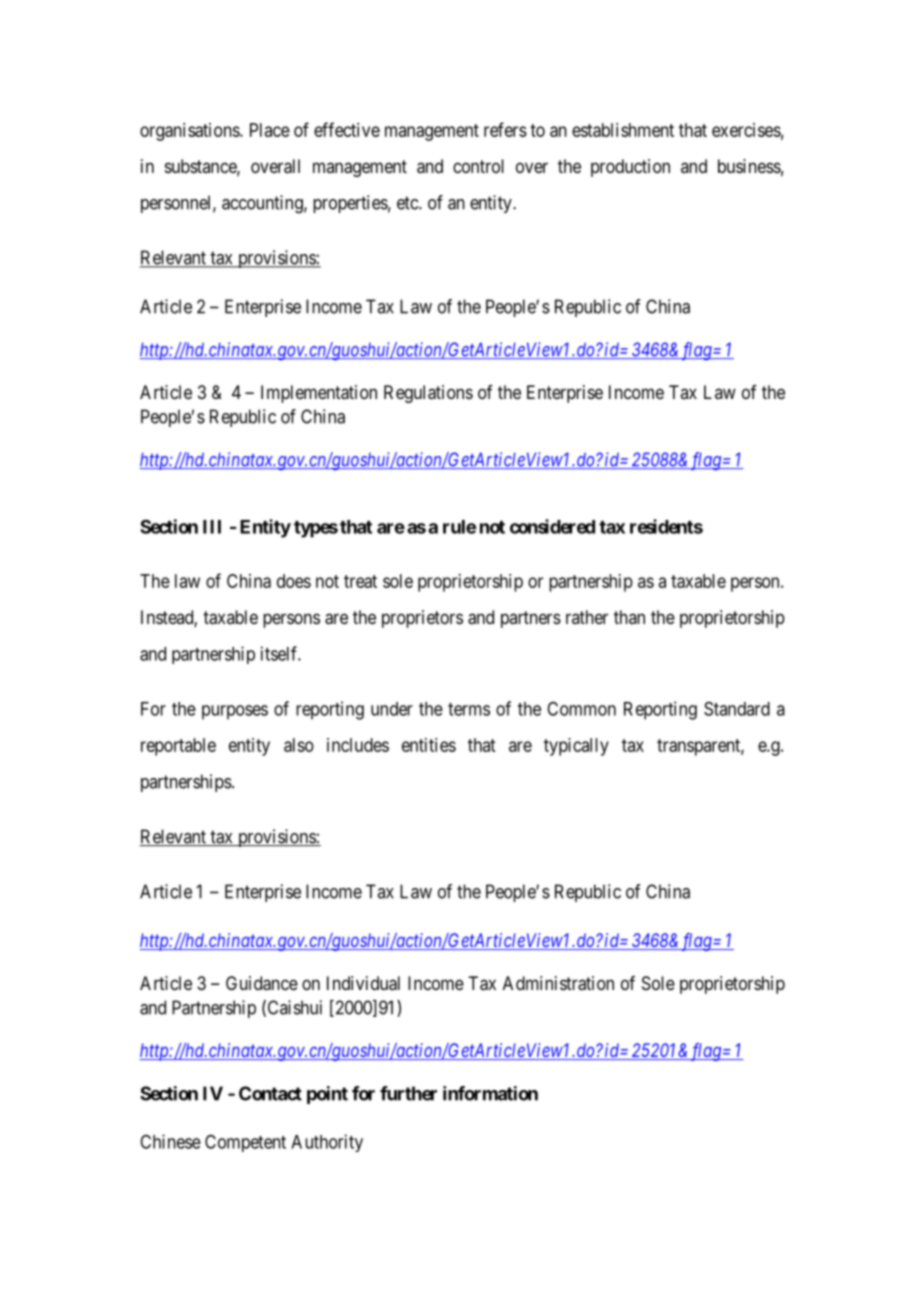  I want to click on entities, so click(429, 745).
